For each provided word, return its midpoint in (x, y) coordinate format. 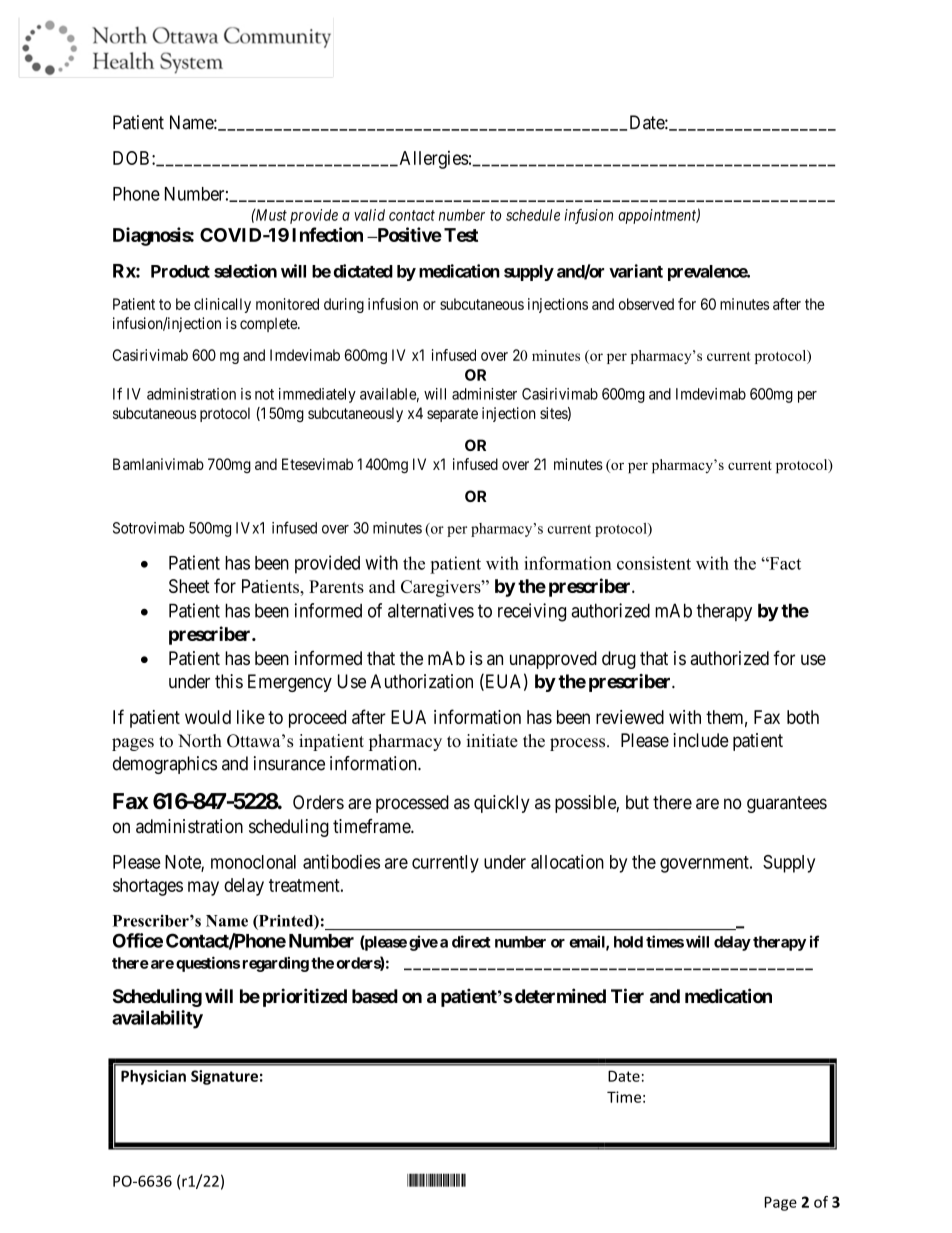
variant (636, 271)
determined (560, 995)
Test (461, 235)
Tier (627, 995)
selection (245, 271)
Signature (224, 1077)
